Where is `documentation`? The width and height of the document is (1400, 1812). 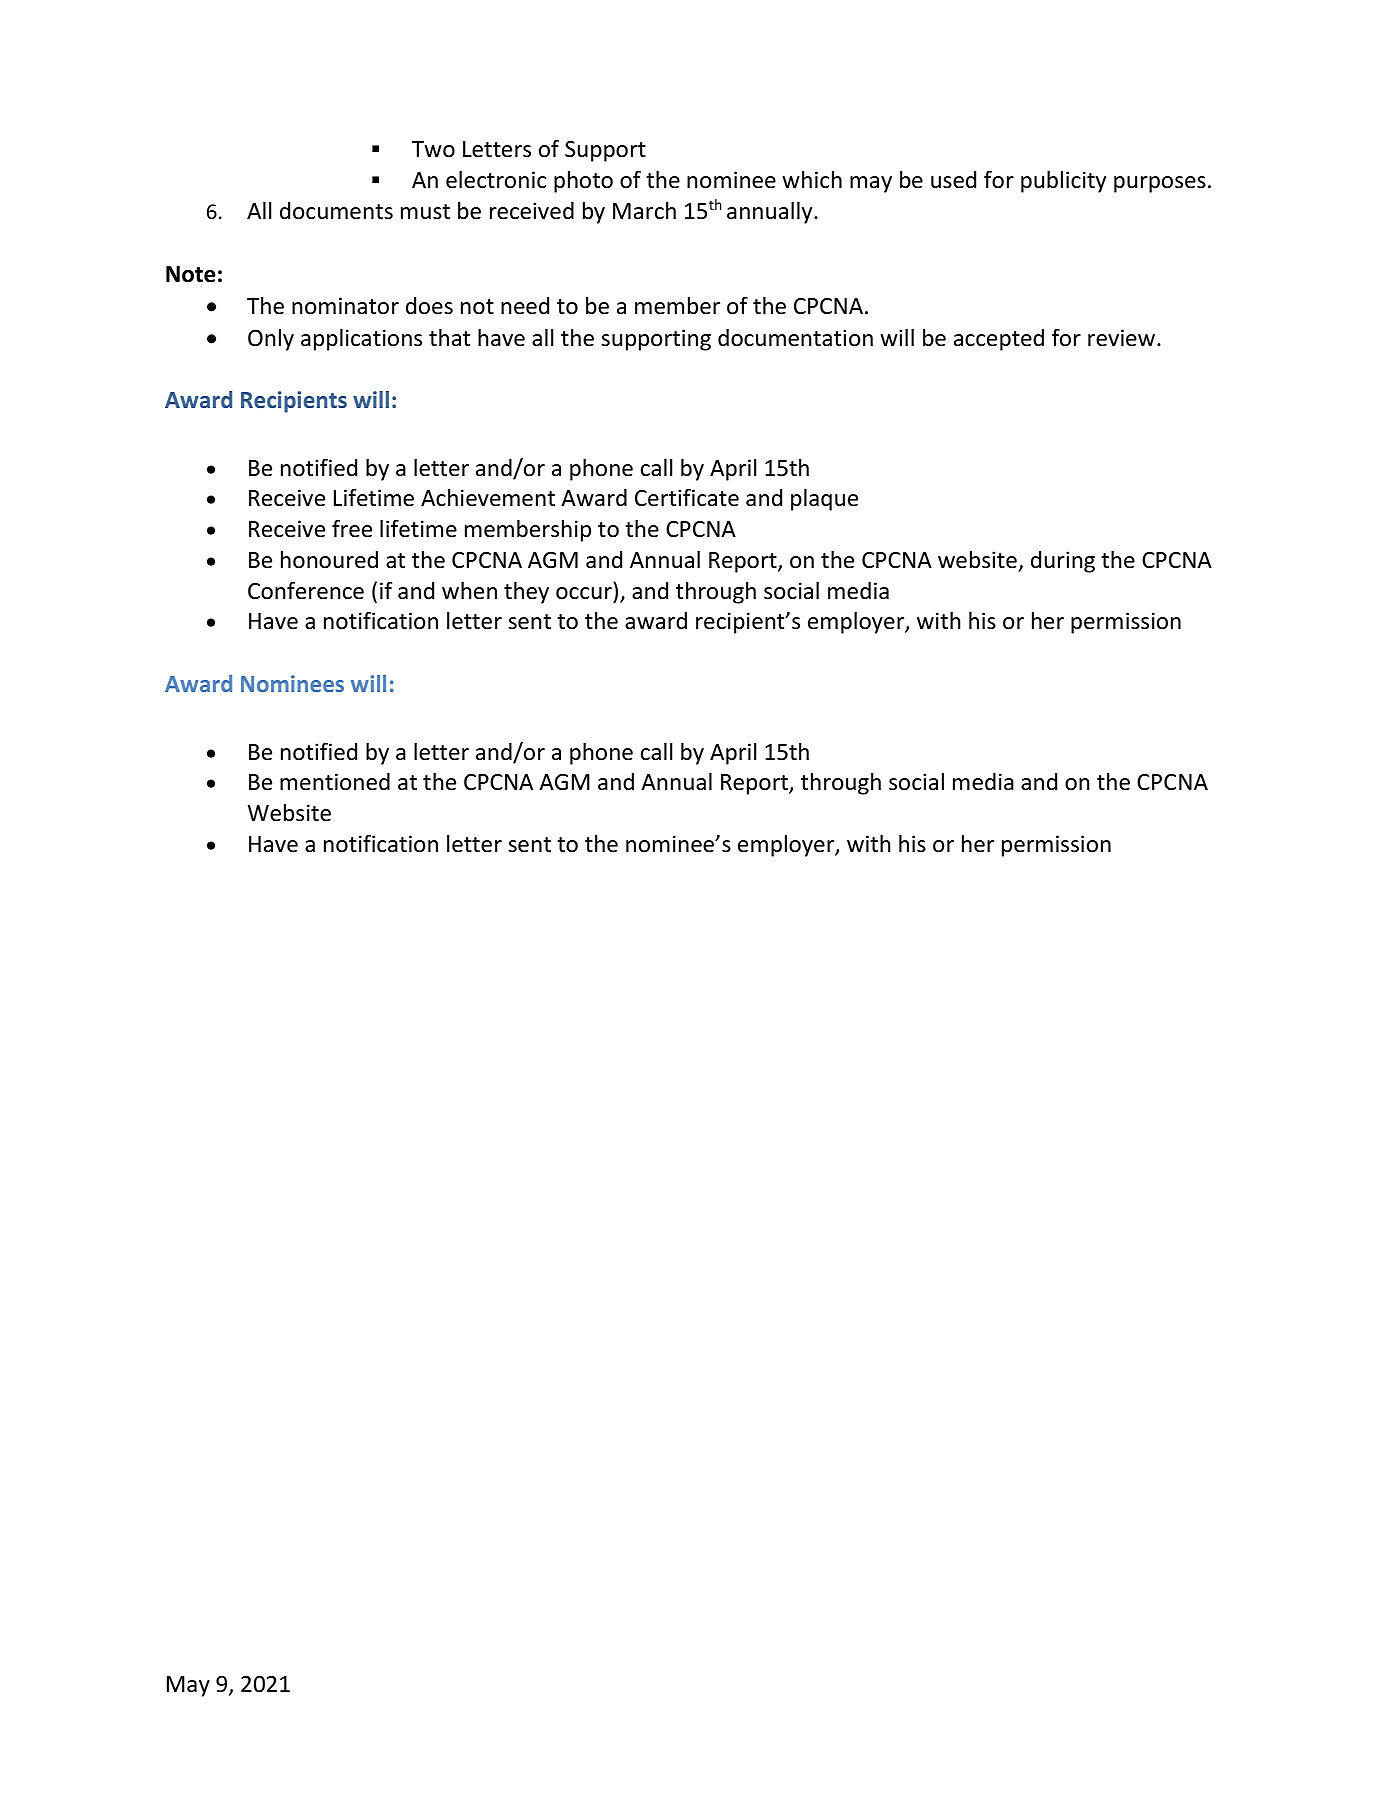 documentation is located at coordinates (795, 338).
